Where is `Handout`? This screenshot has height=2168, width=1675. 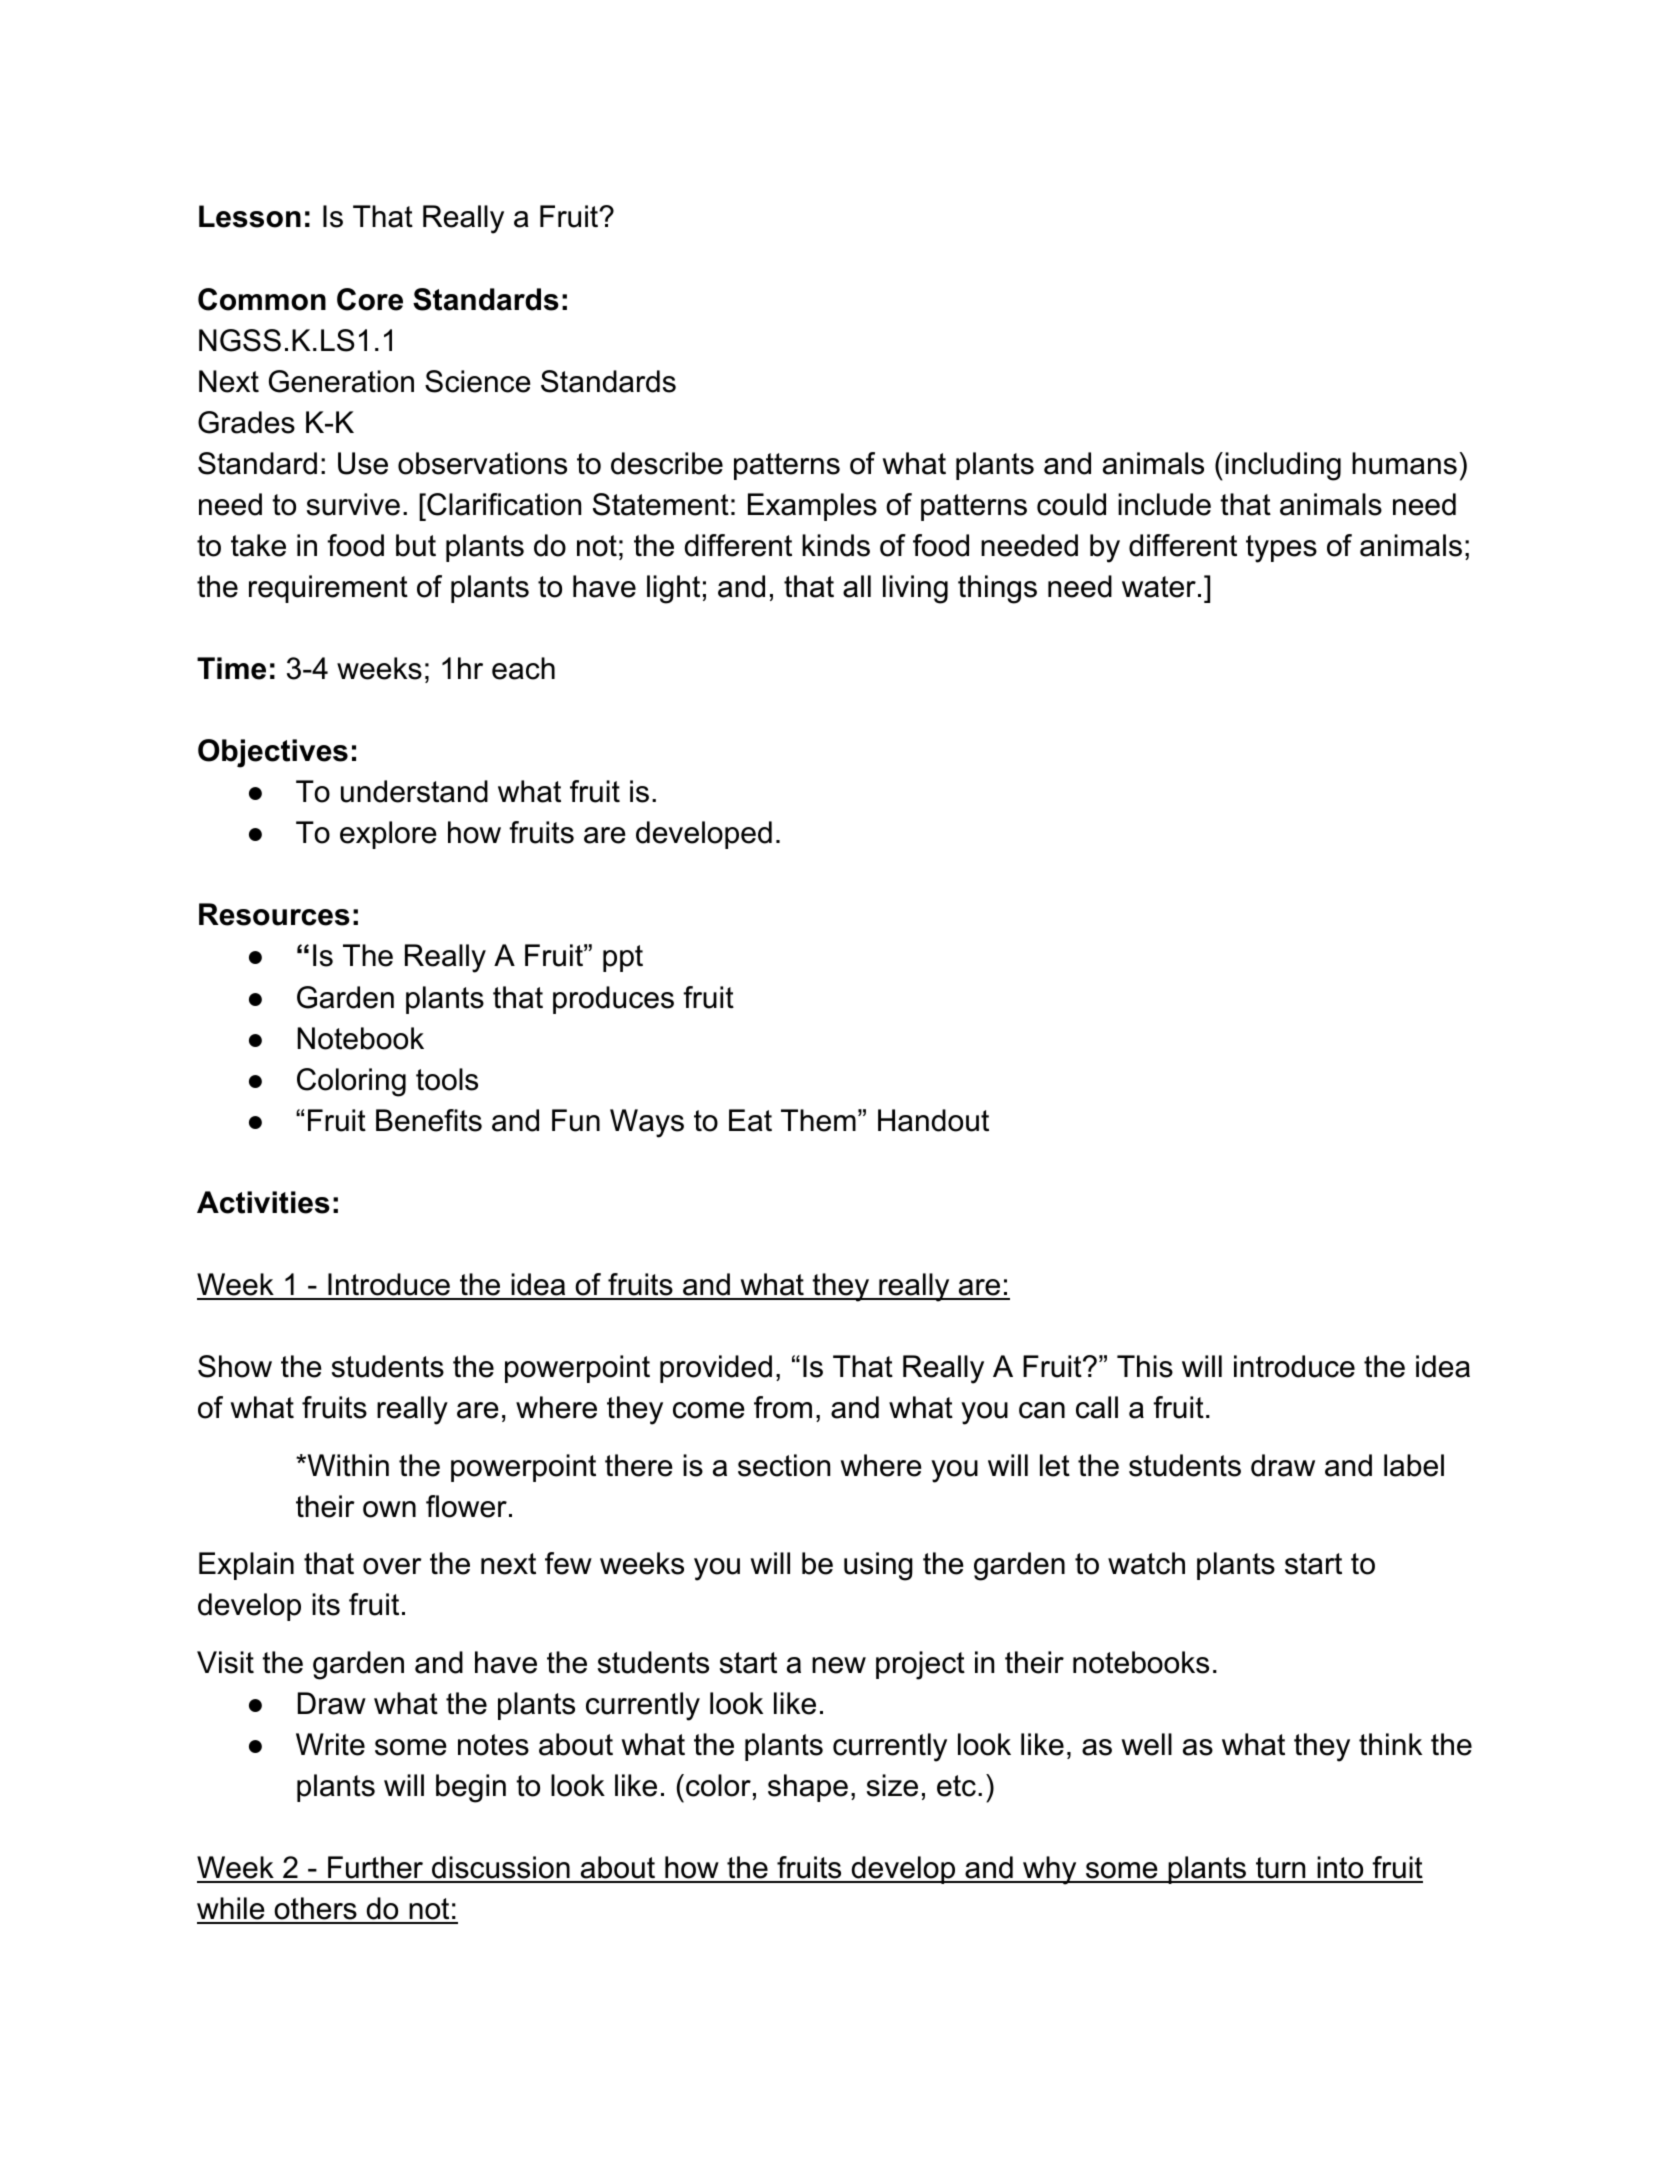 Handout is located at coordinates (933, 1120).
